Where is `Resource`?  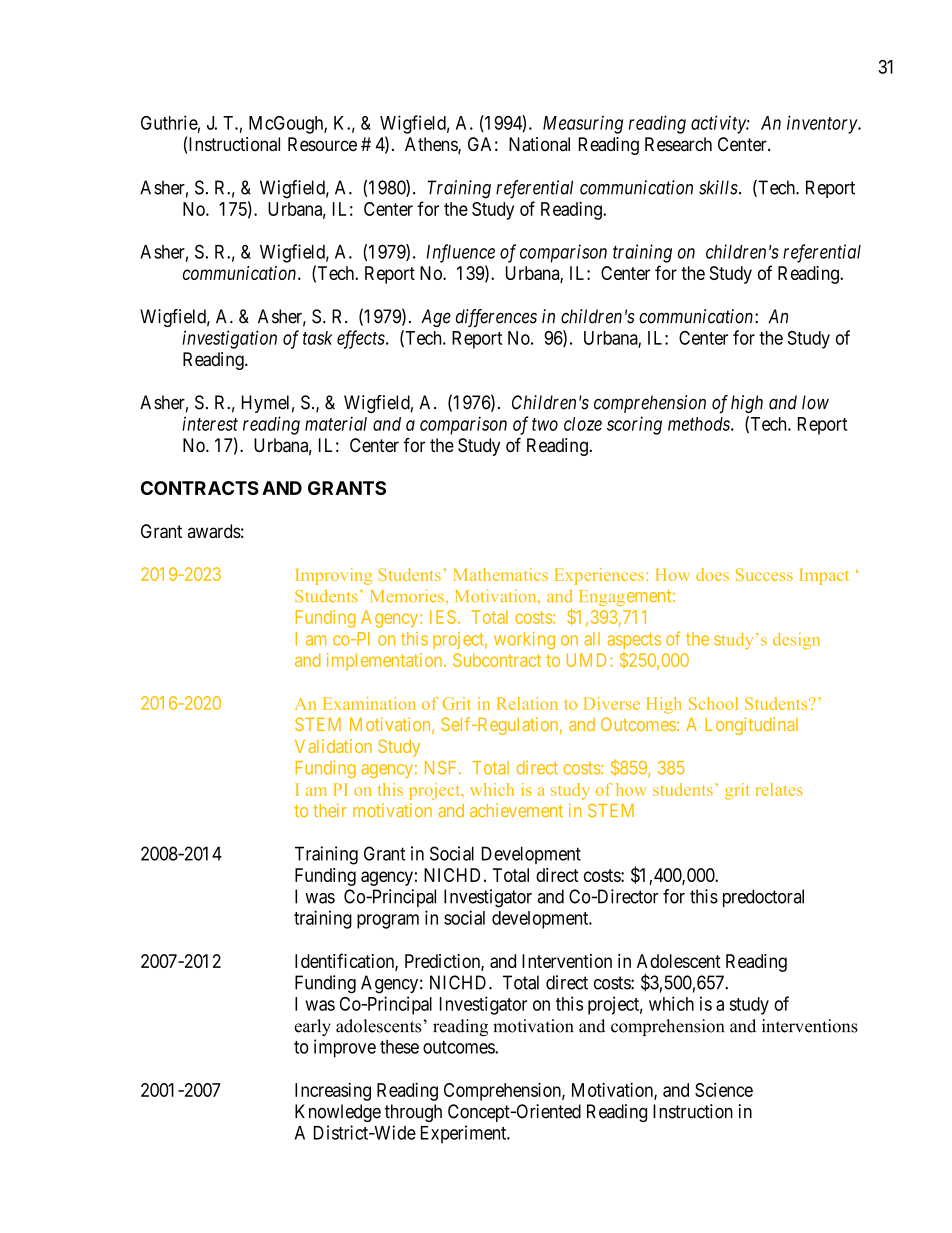
Resource is located at coordinates (322, 144).
